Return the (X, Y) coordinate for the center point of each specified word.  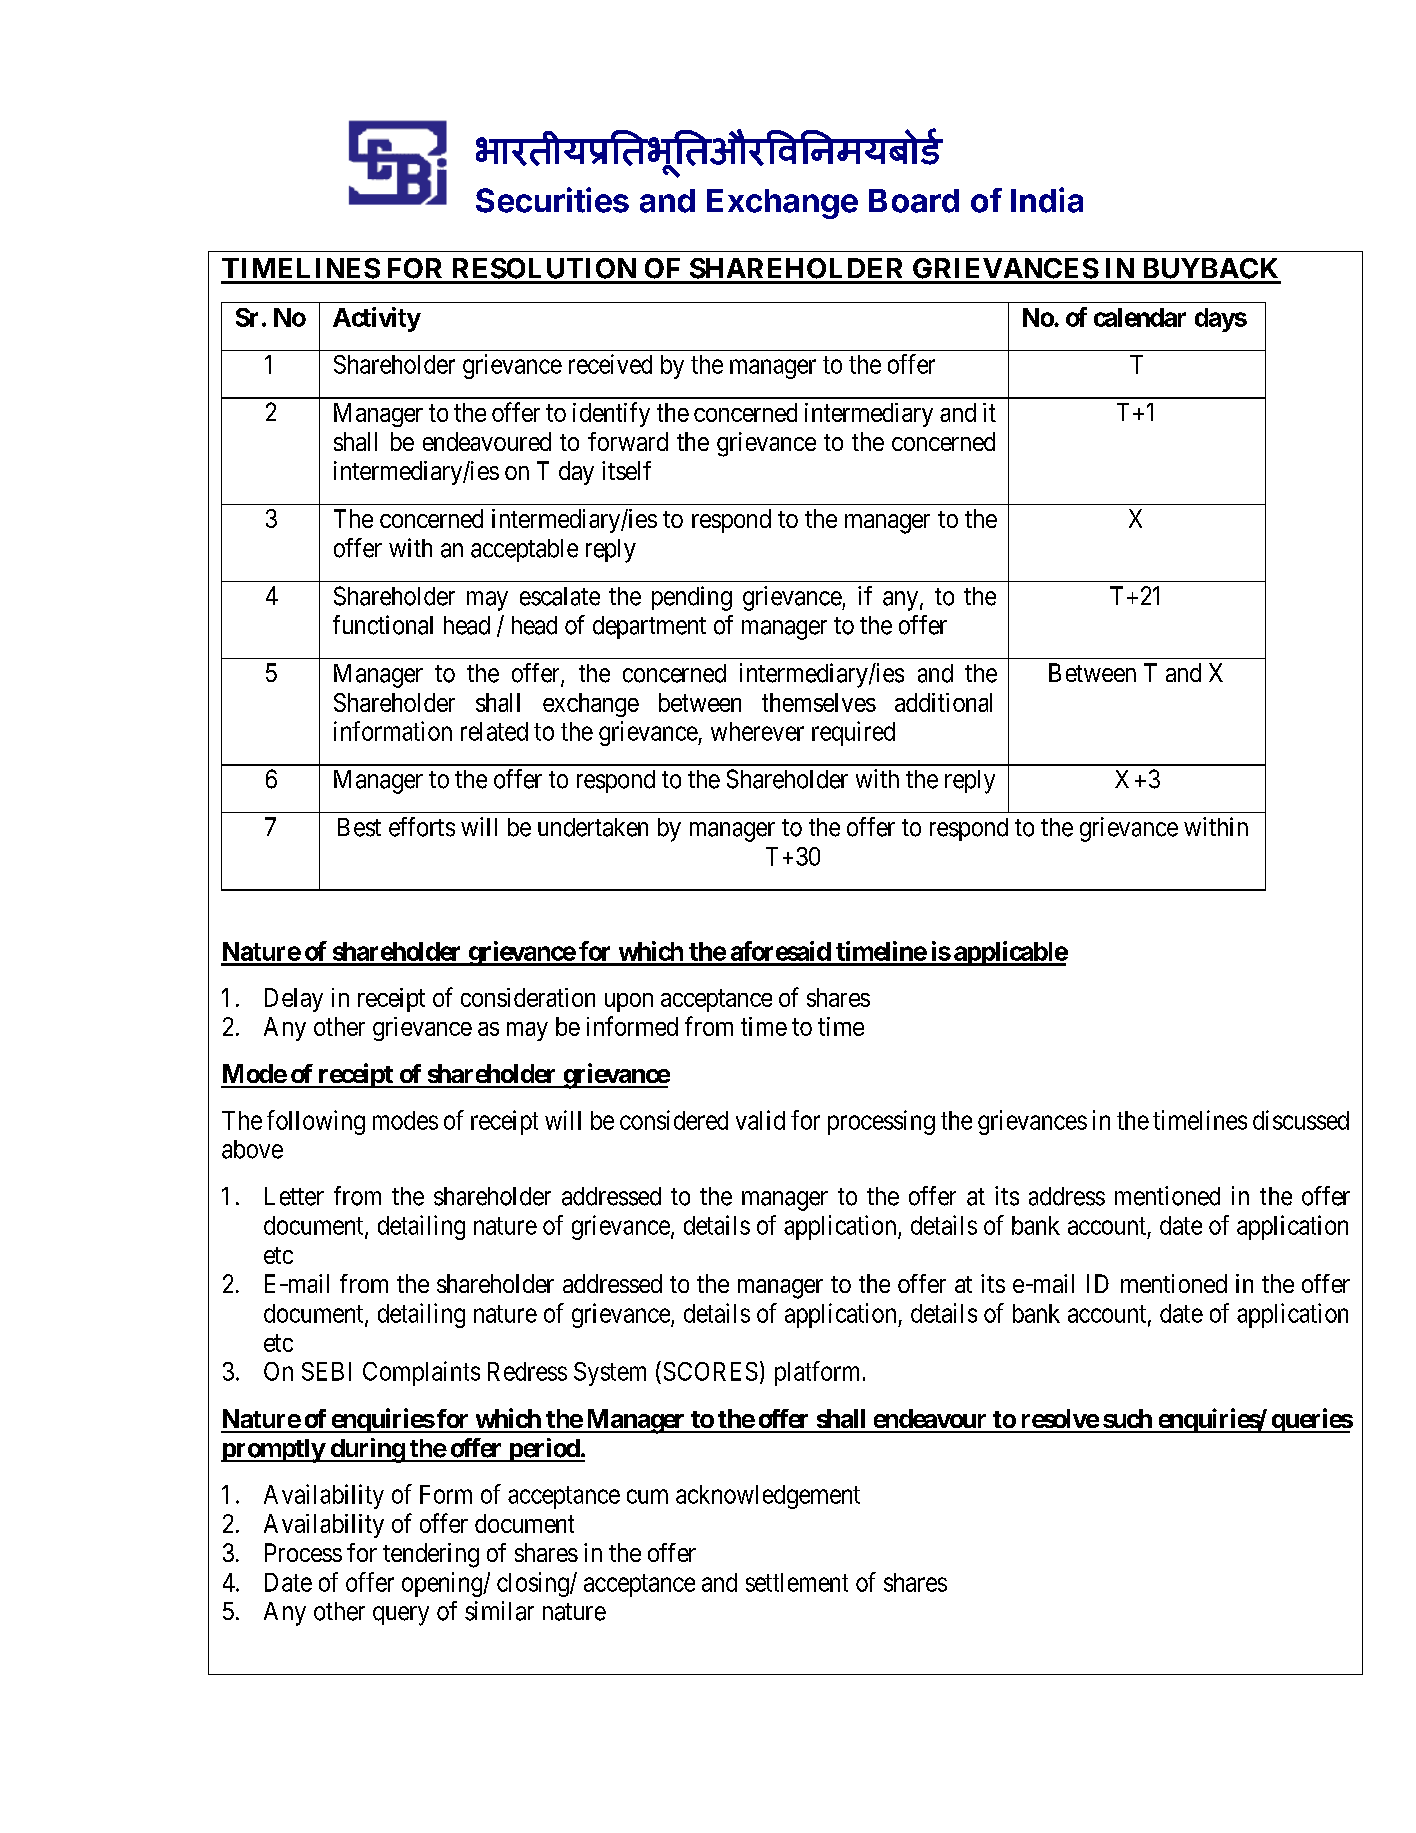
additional (943, 702)
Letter (294, 1196)
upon (629, 1002)
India (1047, 200)
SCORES (711, 1371)
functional (383, 625)
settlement (797, 1582)
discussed (1301, 1120)
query (401, 1616)
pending (692, 598)
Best (359, 827)
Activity (377, 319)
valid (760, 1120)
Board (914, 201)
